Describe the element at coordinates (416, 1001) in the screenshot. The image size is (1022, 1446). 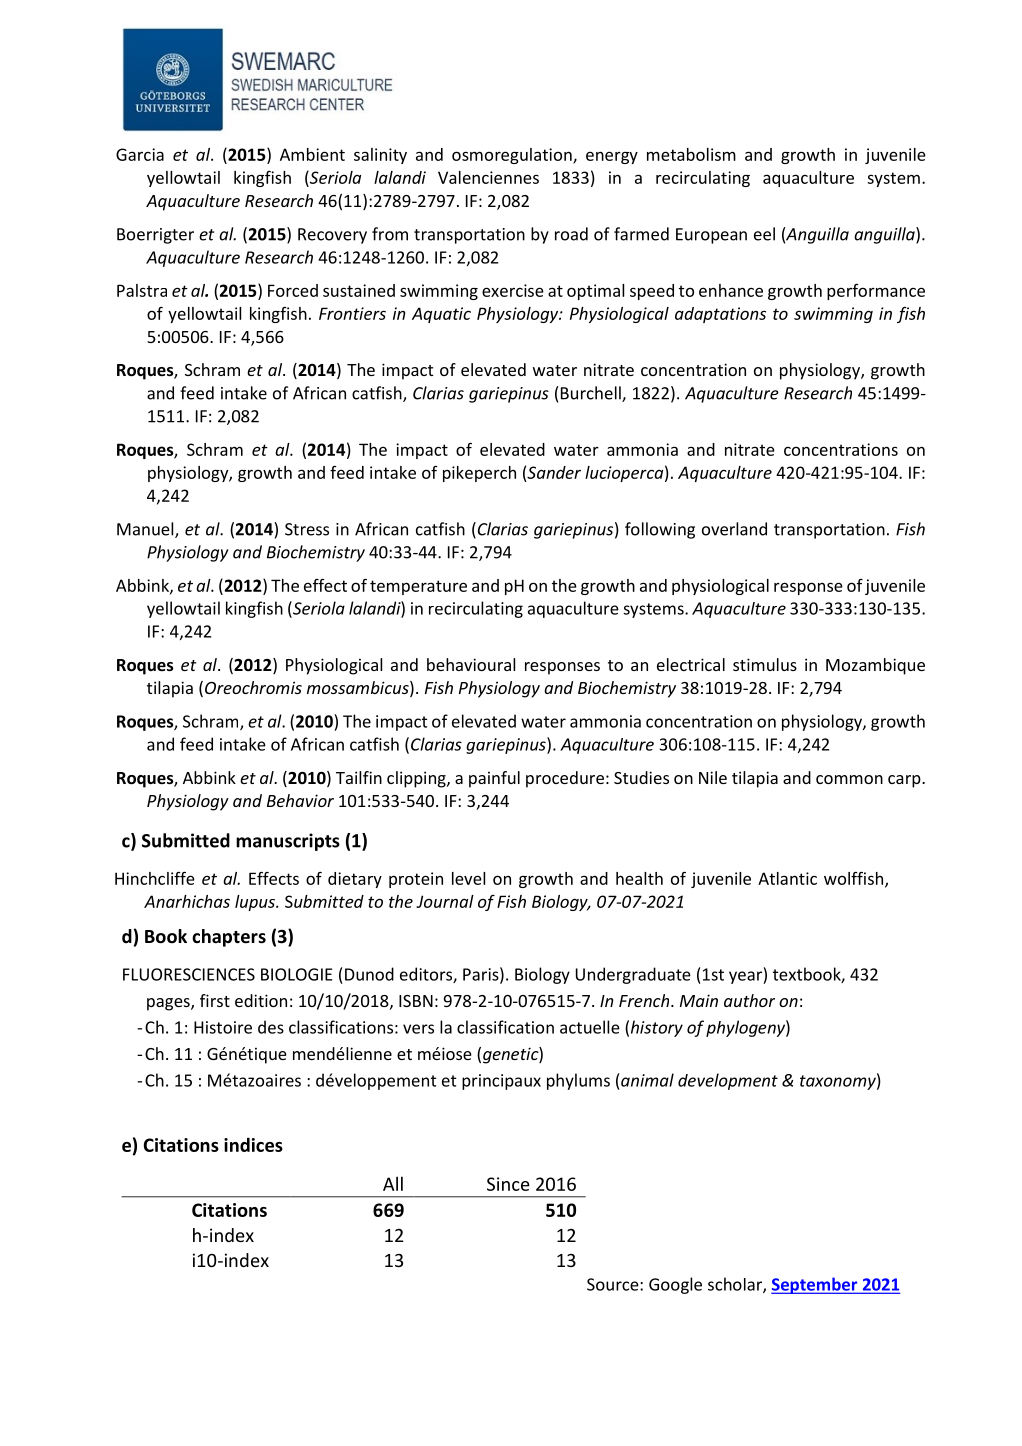
I see `ISBN` at that location.
